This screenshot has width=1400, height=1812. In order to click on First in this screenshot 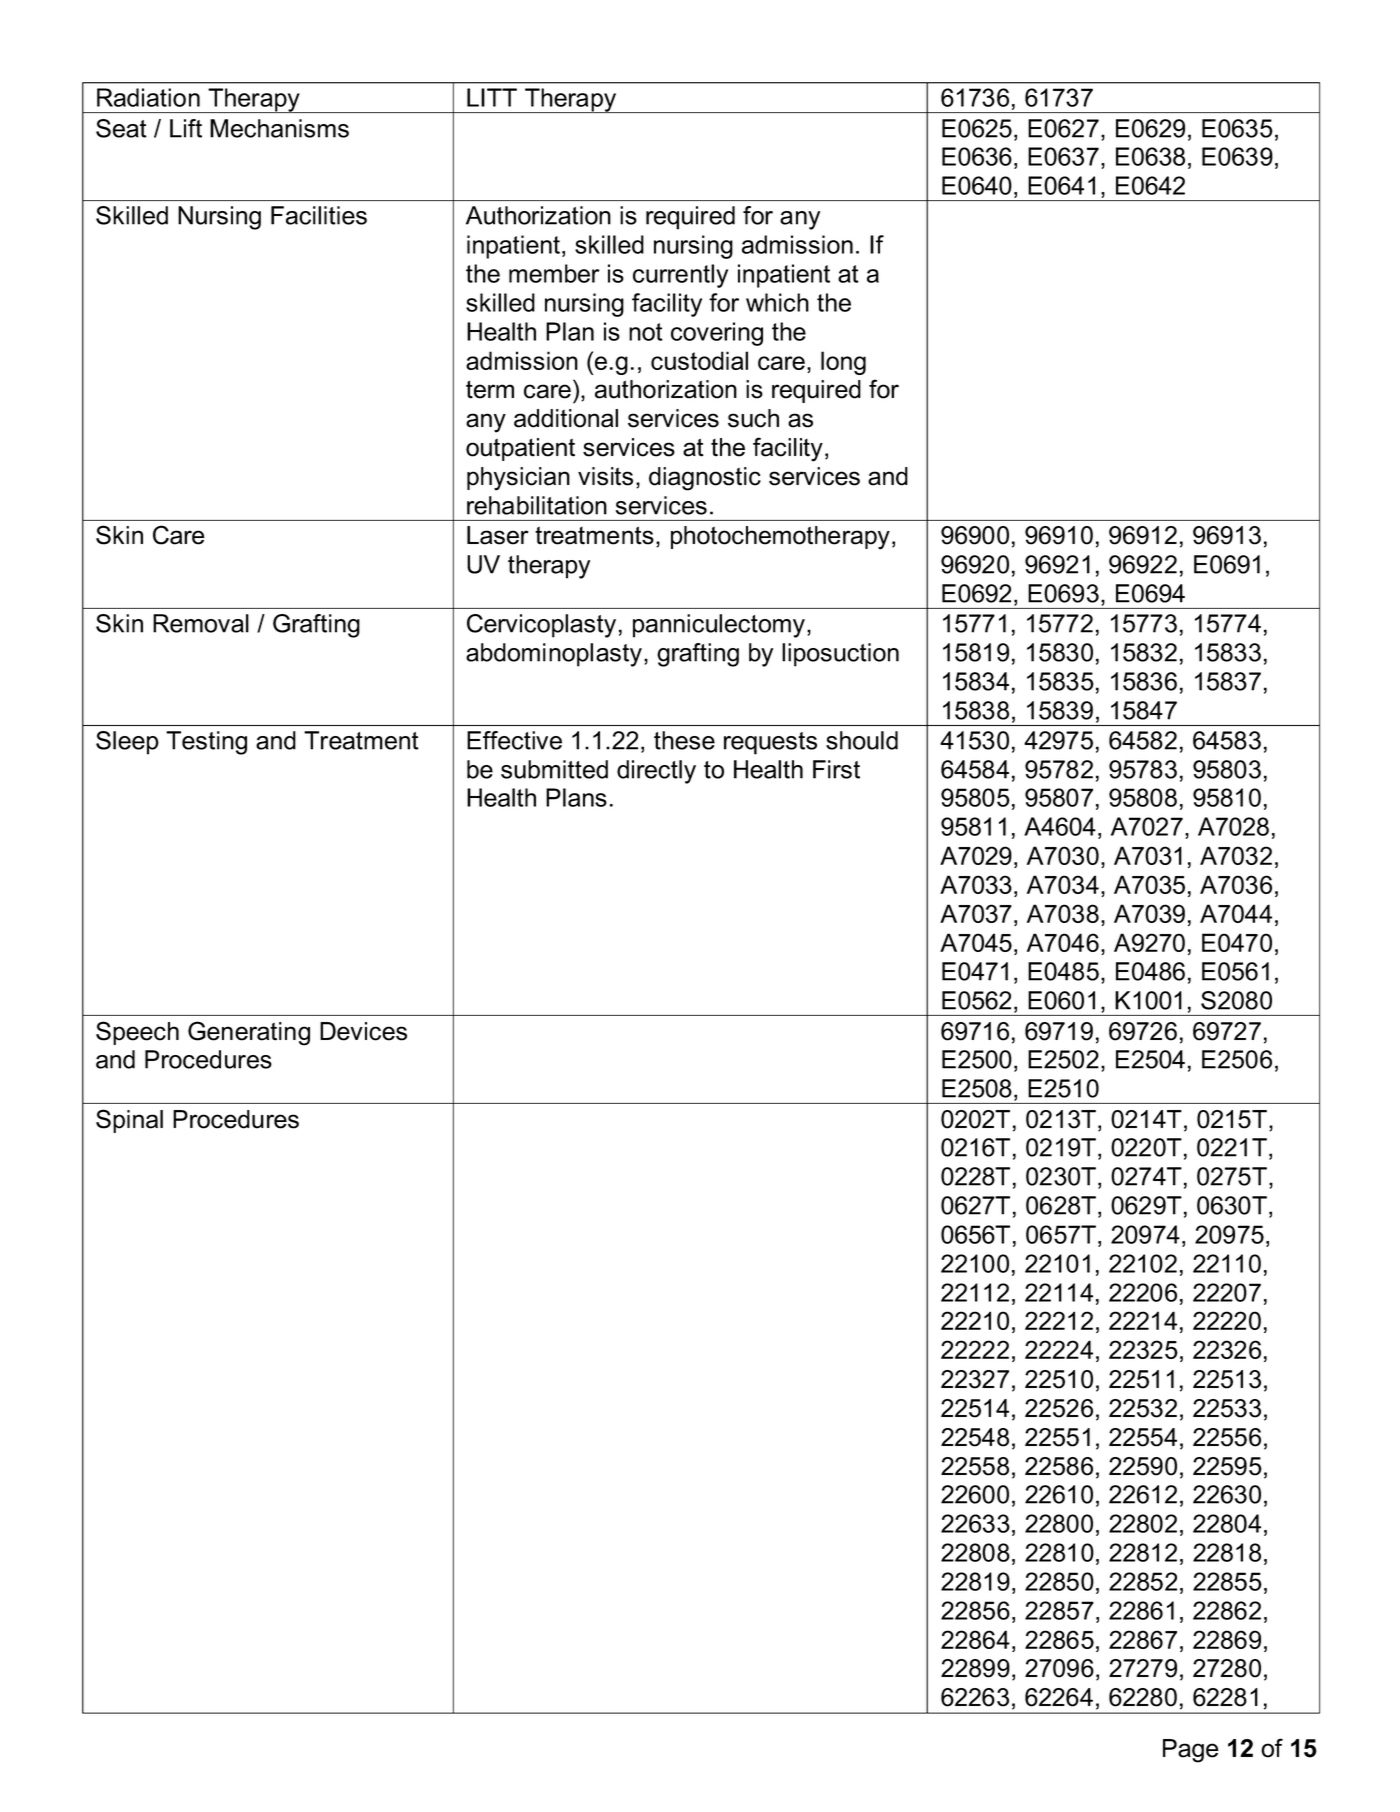, I will do `click(836, 769)`.
